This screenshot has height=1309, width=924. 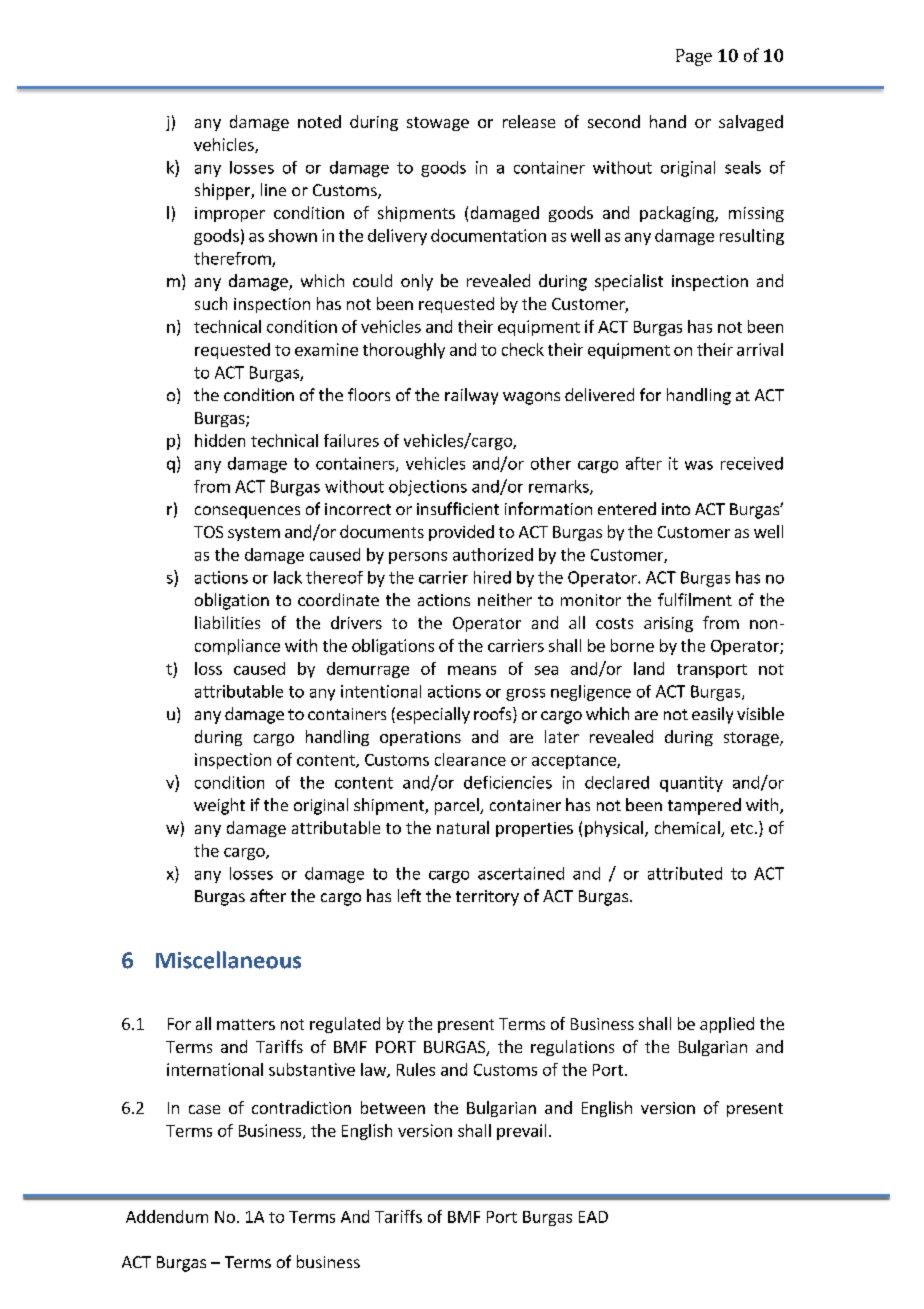 I want to click on stowage, so click(x=438, y=124).
